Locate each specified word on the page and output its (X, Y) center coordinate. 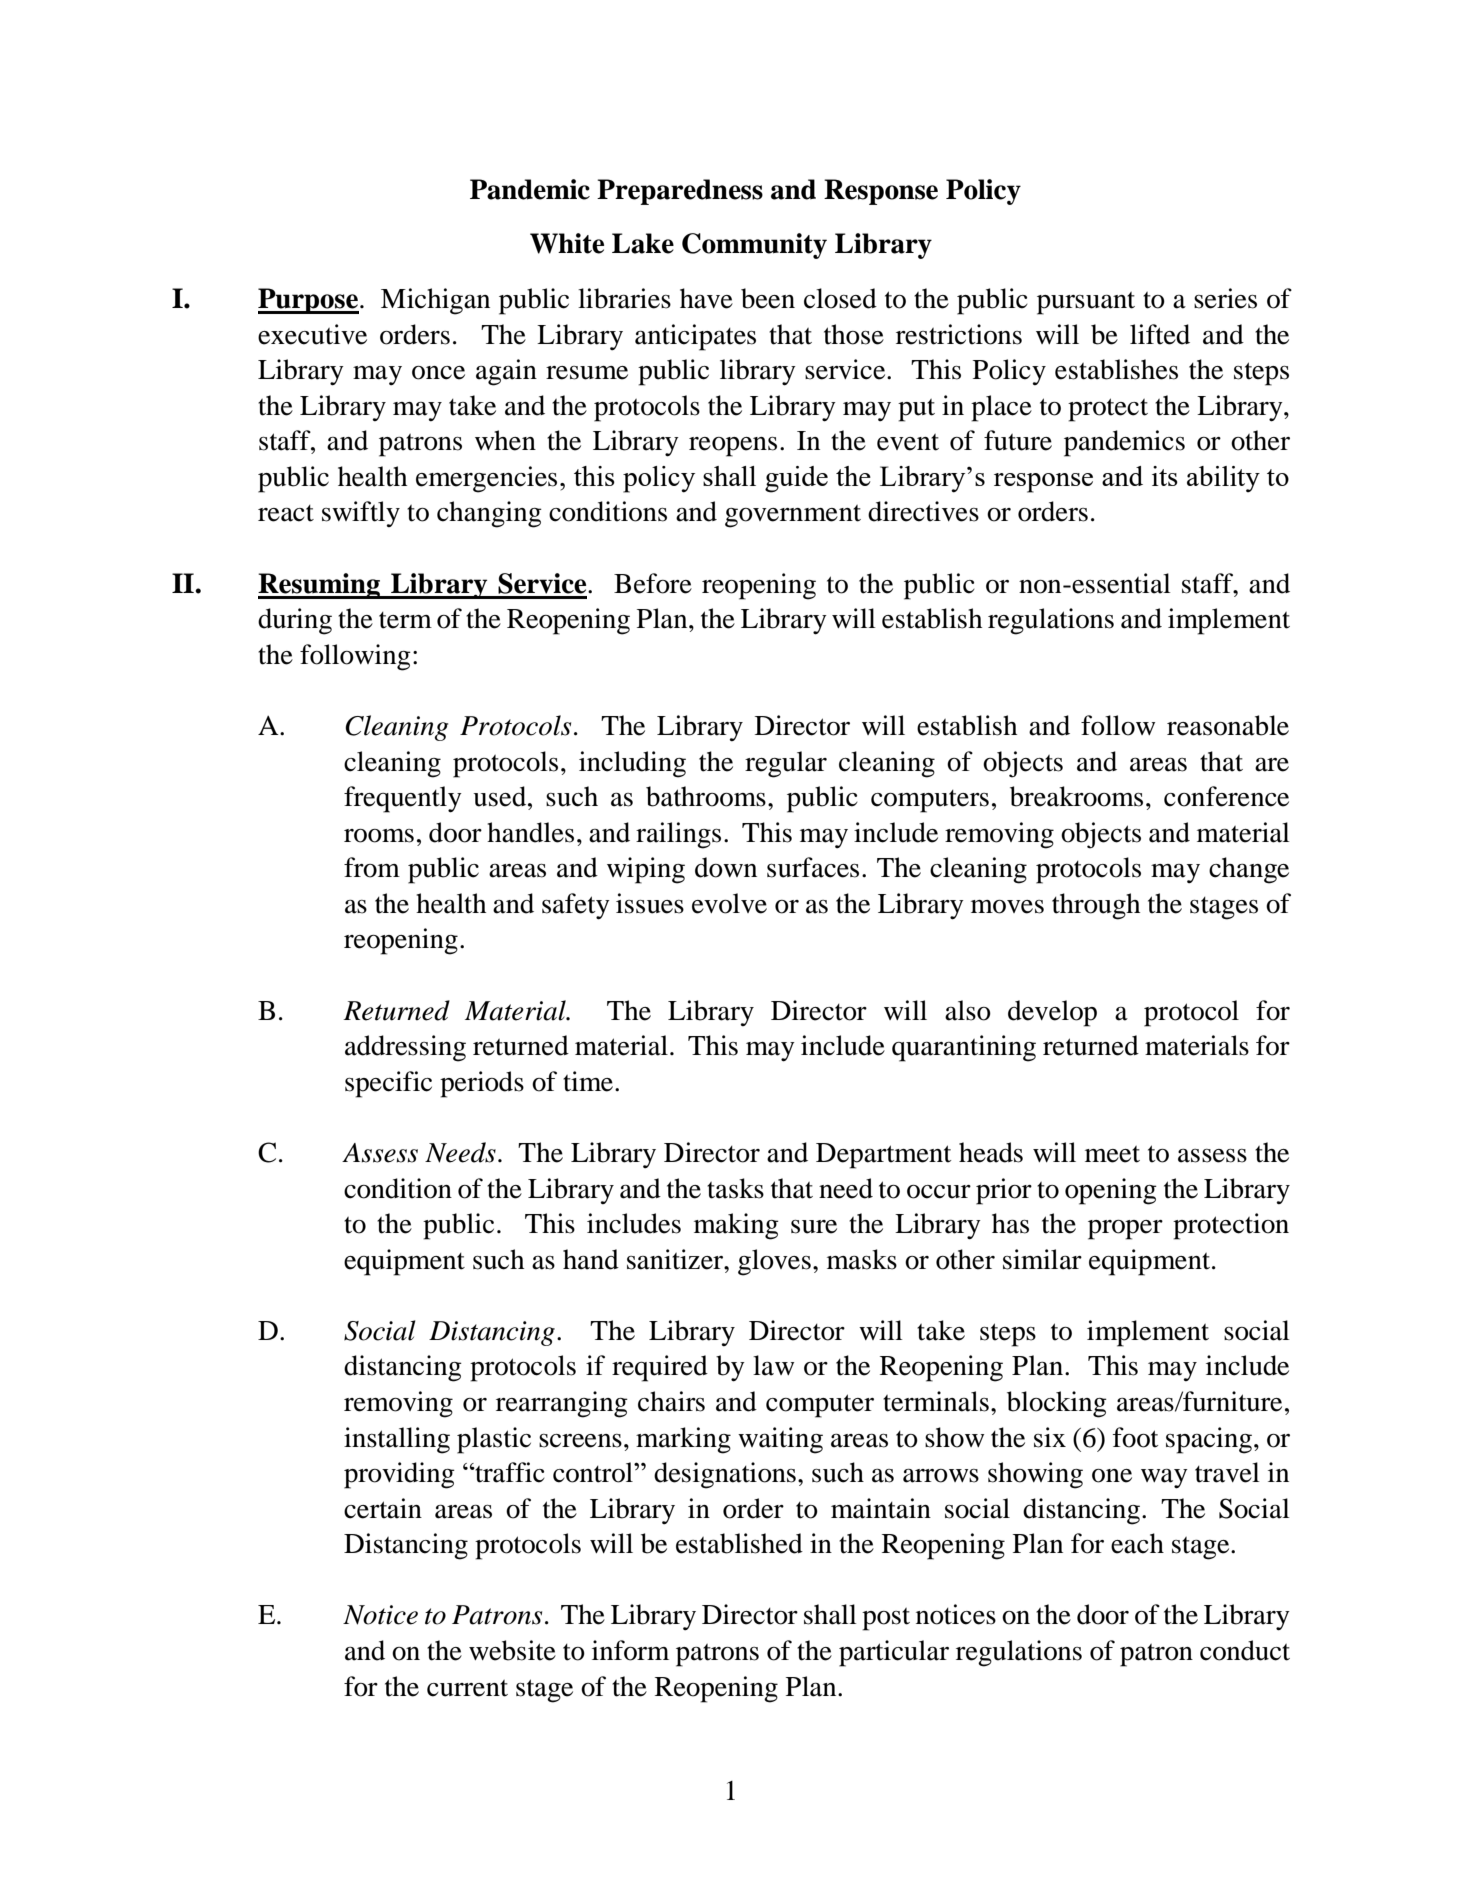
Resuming (320, 586)
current (467, 1688)
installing (397, 1440)
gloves (774, 1262)
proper (1125, 1230)
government (793, 516)
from (372, 867)
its (1165, 476)
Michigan (435, 301)
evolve (729, 903)
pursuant (1086, 303)
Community (754, 246)
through (1096, 906)
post (886, 1619)
